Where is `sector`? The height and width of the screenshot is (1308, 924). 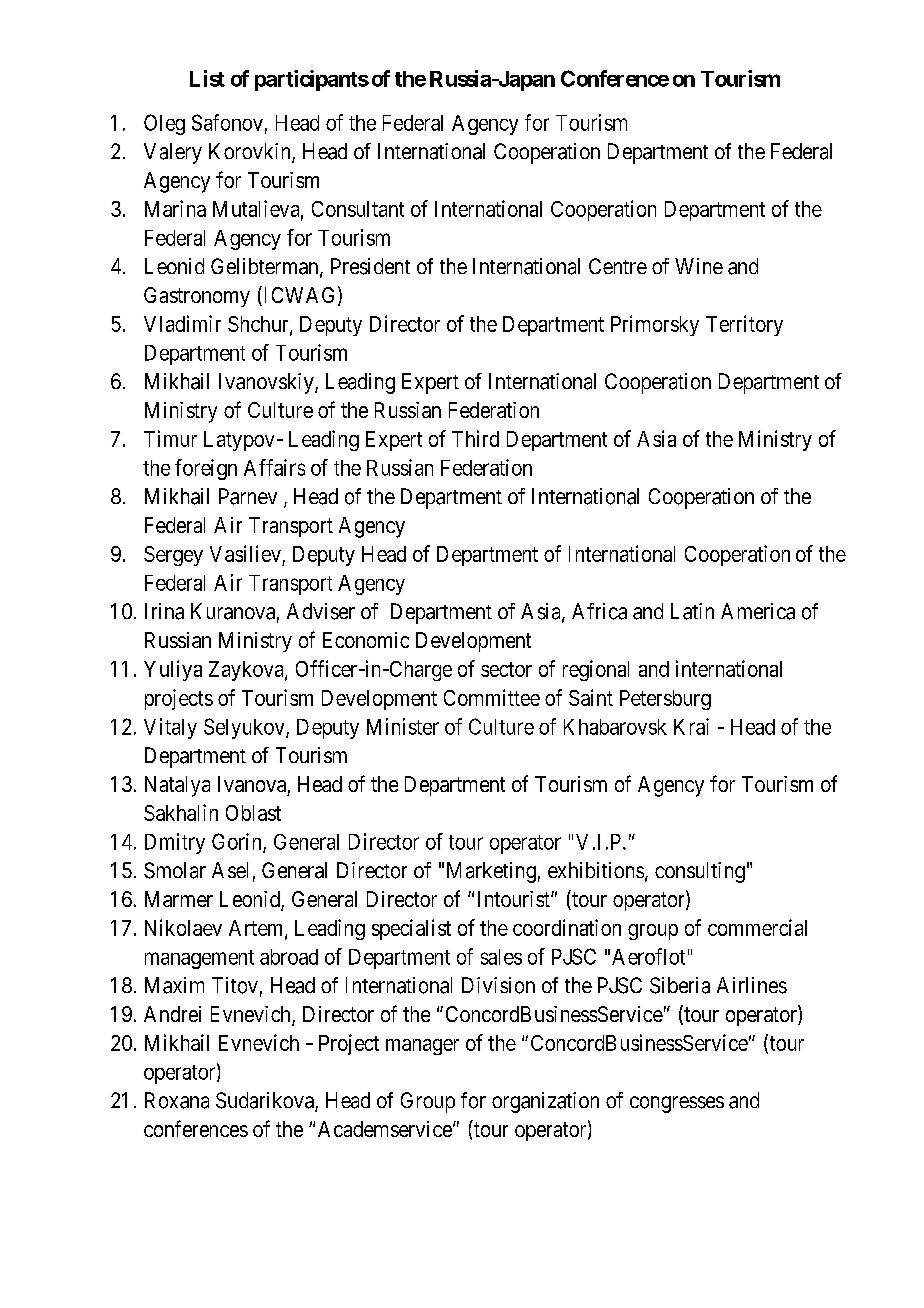
sector is located at coordinates (506, 669).
